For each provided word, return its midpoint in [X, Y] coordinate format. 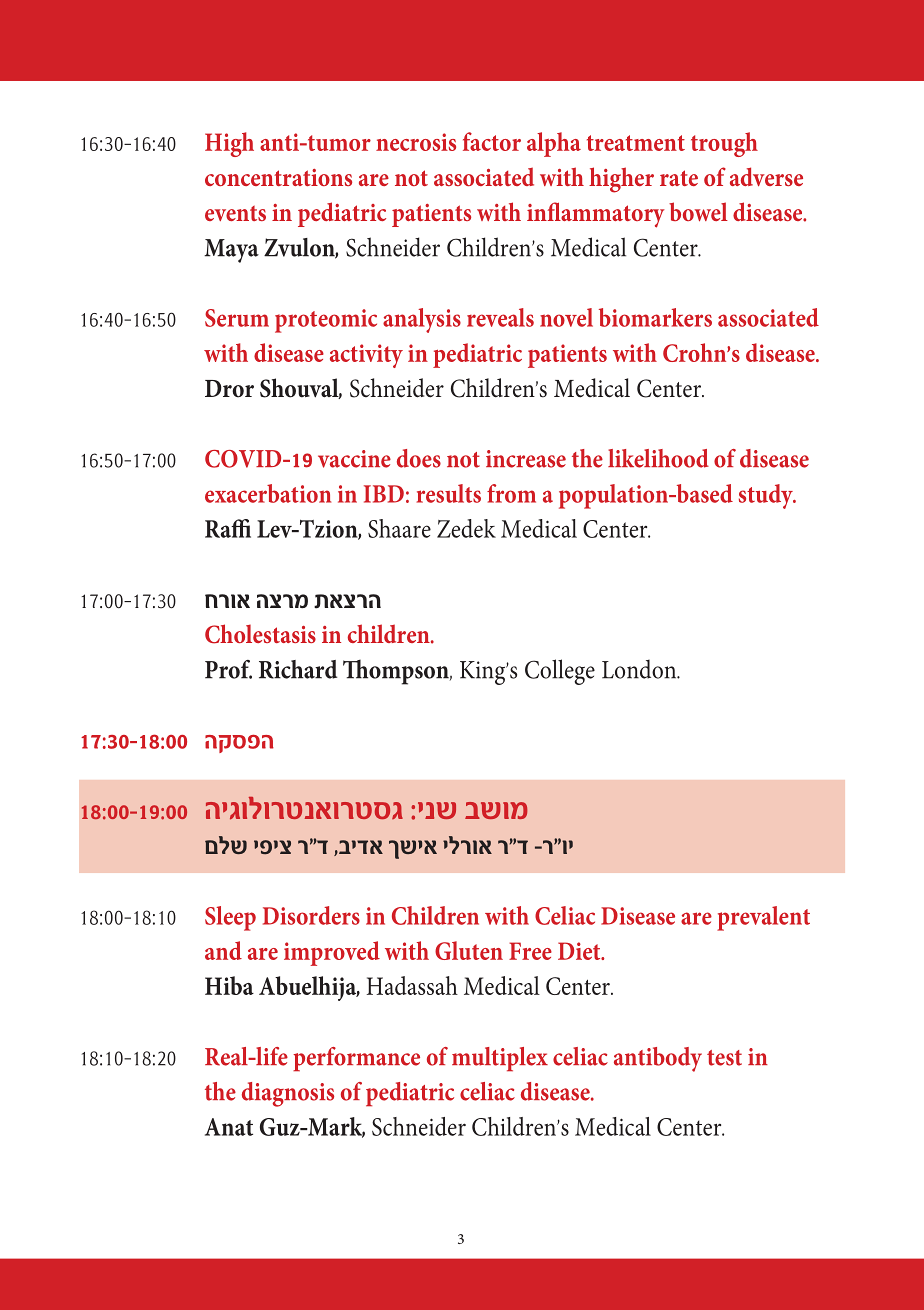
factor [492, 141]
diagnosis [288, 1094]
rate [679, 178]
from [511, 493]
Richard [298, 669]
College [560, 672]
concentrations [278, 177]
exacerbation [268, 493]
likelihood [658, 458]
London [640, 669]
